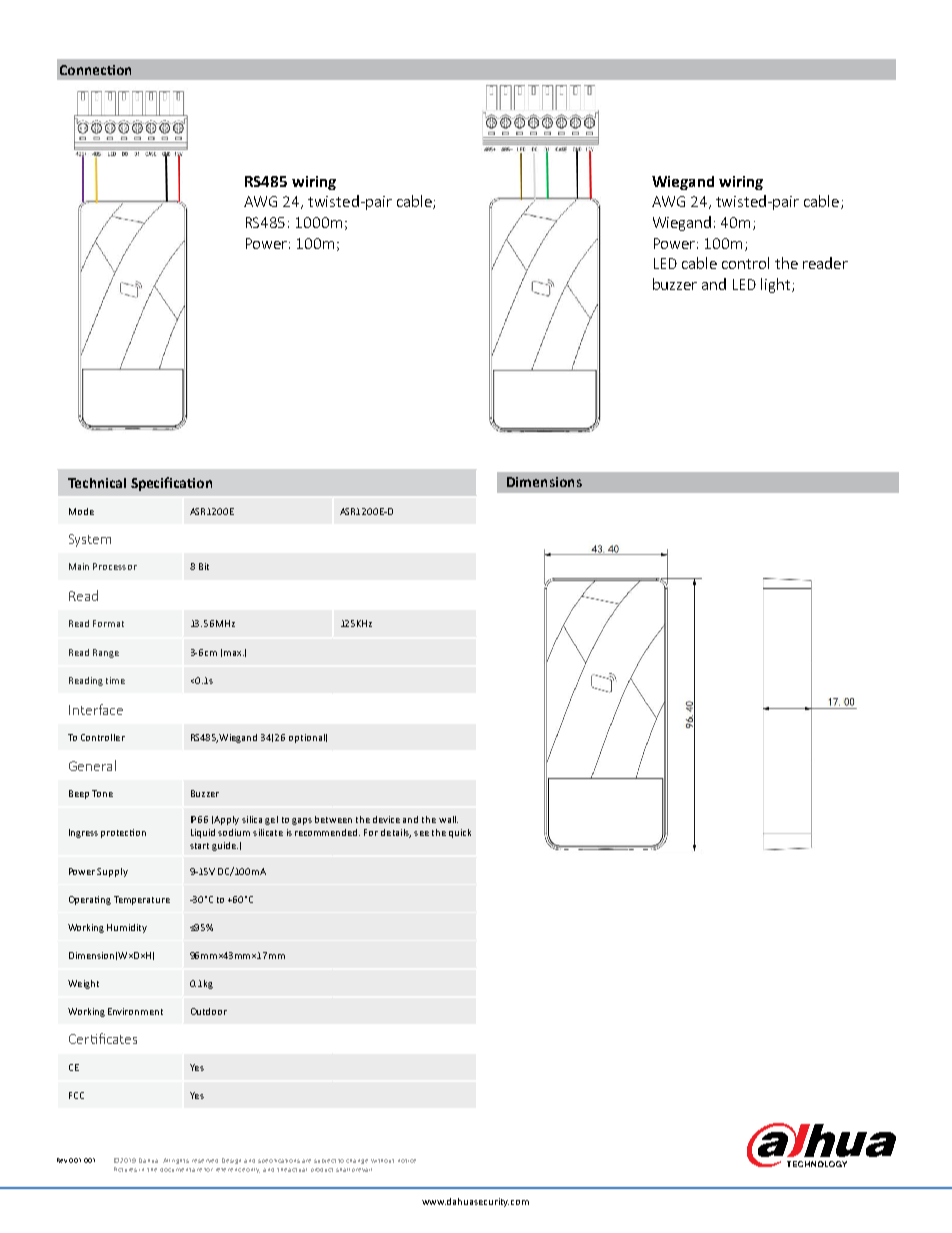 Image resolution: width=952 pixels, height=1233 pixels. What do you see at coordinates (180, 1161) in the screenshot?
I see `rights` at bounding box center [180, 1161].
